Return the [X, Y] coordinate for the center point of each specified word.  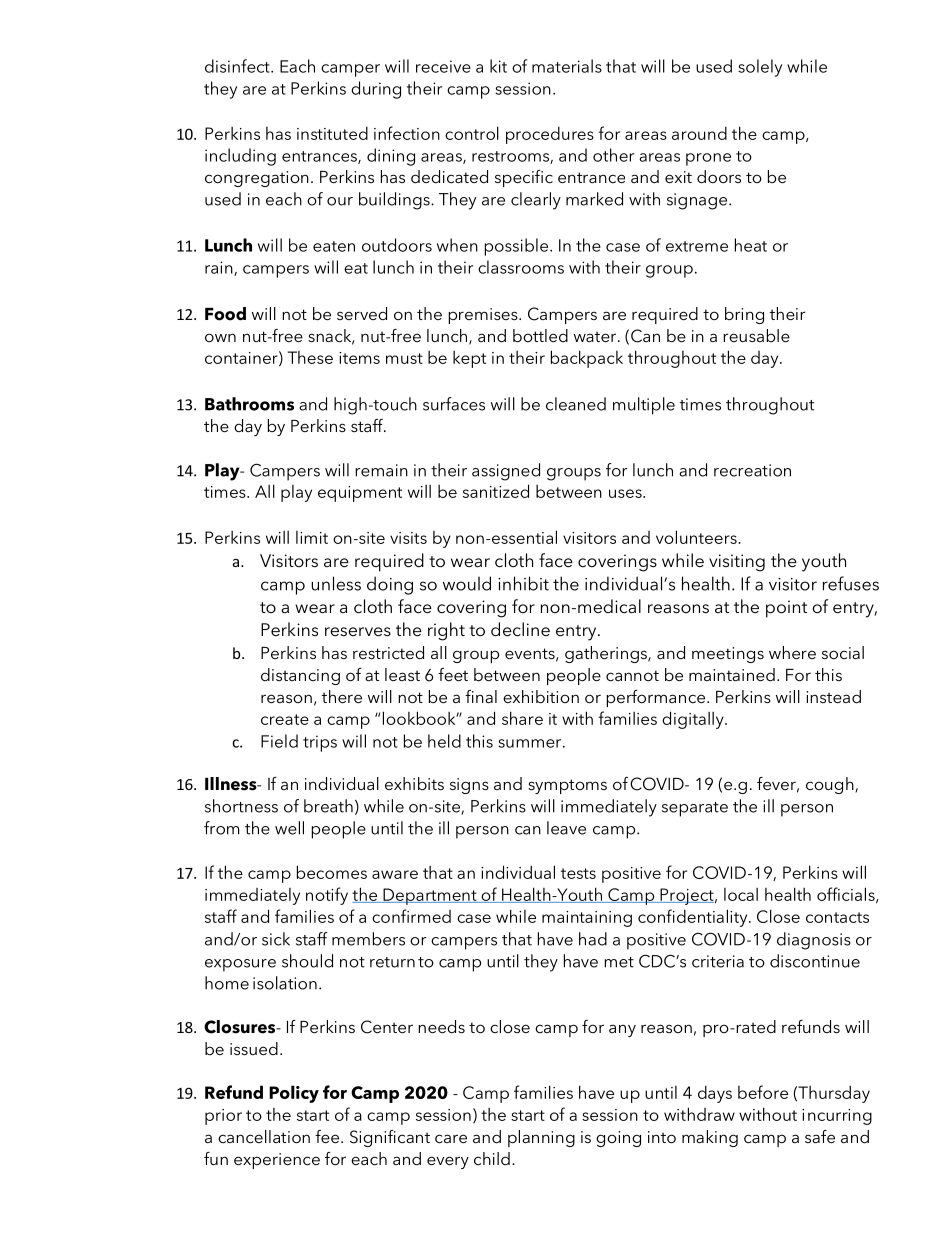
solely [760, 68]
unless [336, 583]
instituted [332, 133]
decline [520, 629]
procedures [550, 135]
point [786, 609]
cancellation [264, 1136]
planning [541, 1138]
